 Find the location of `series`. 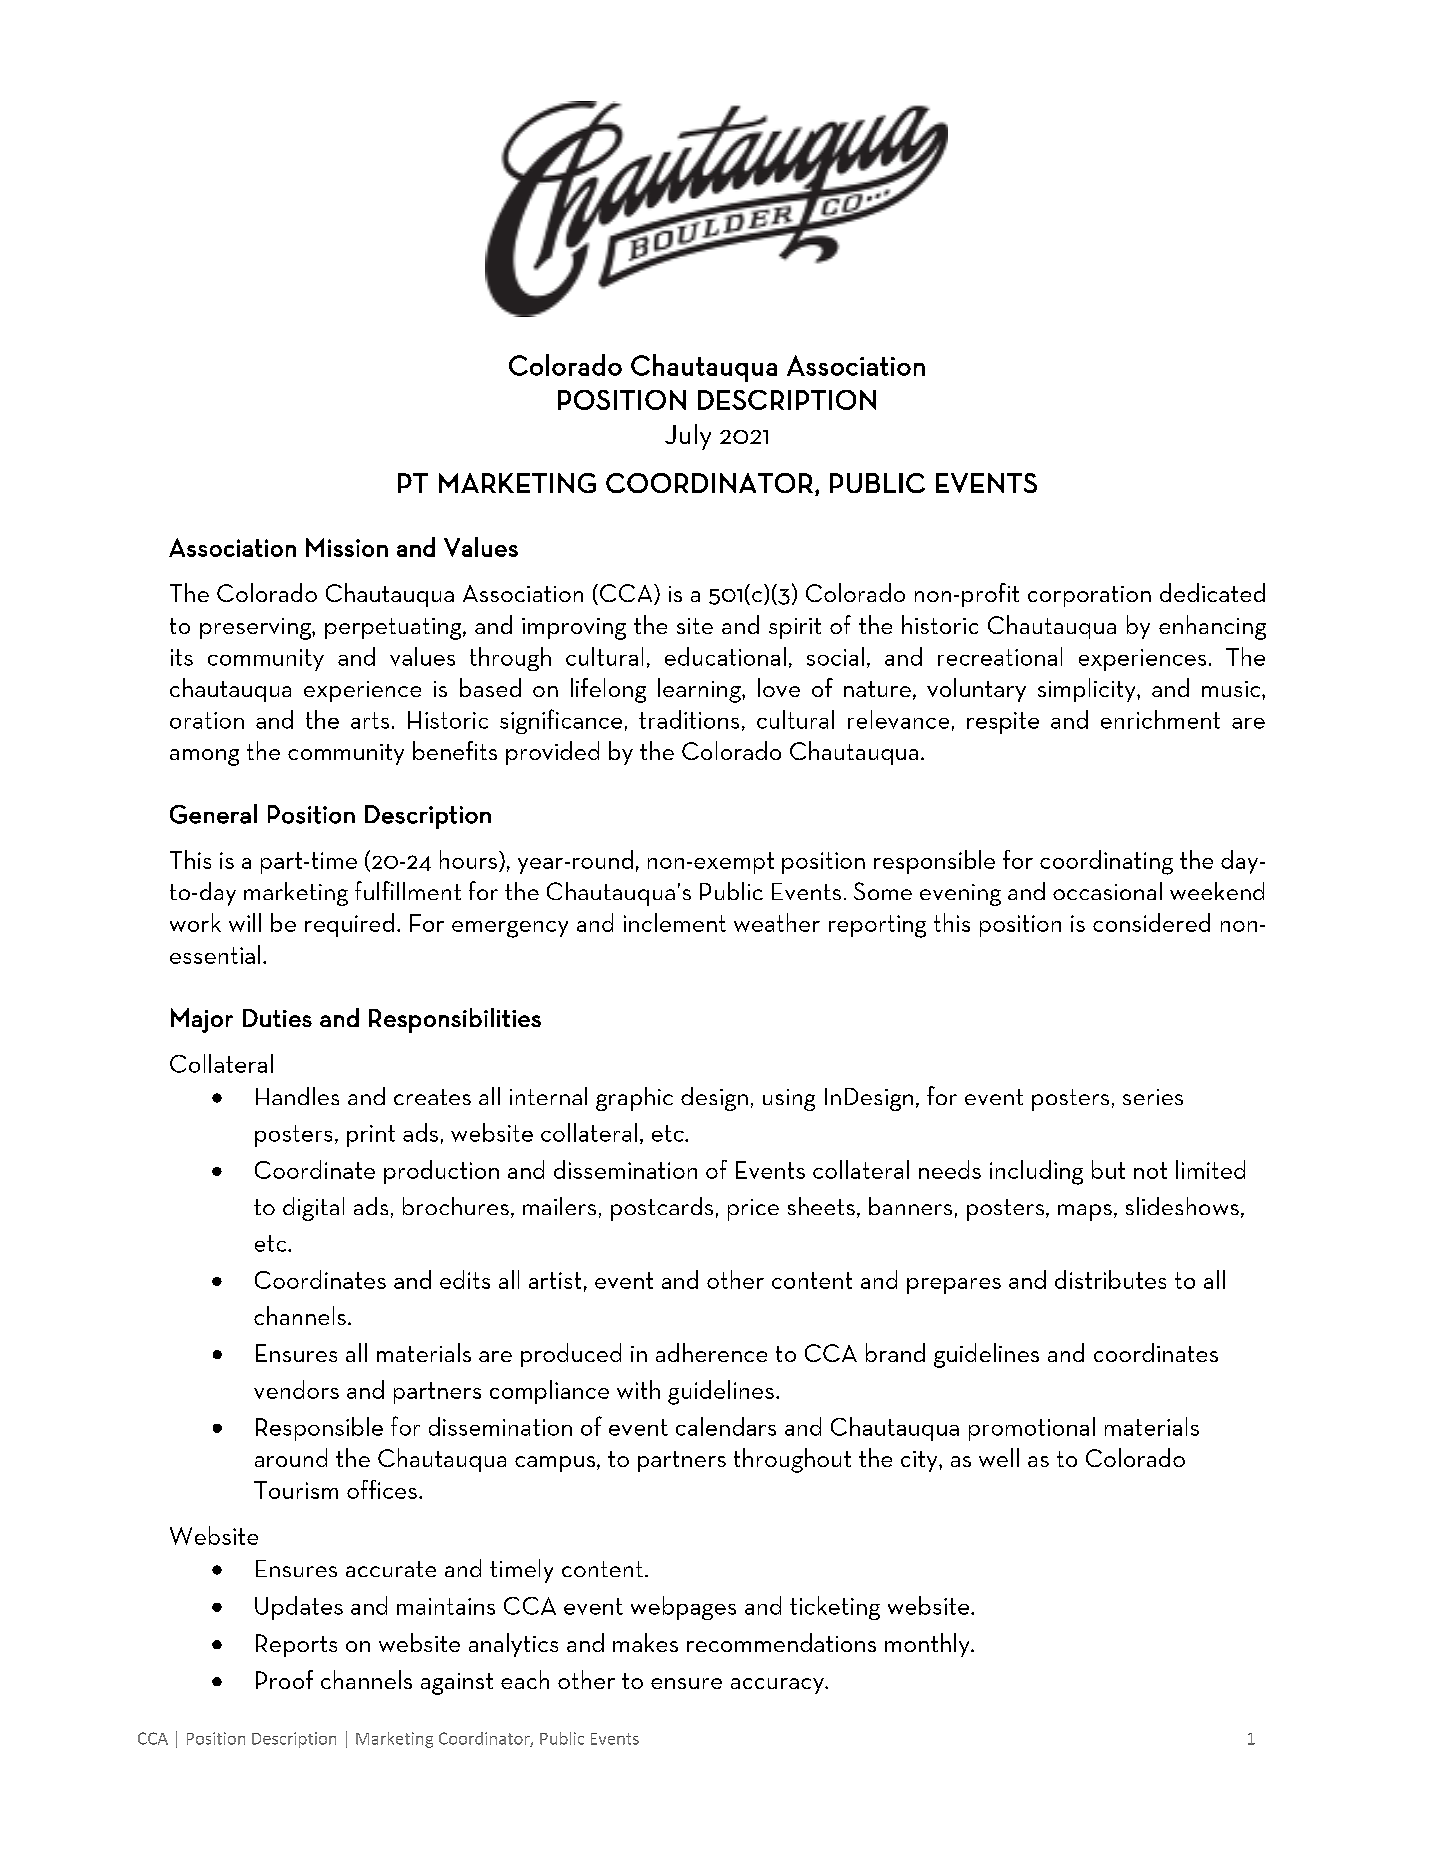

series is located at coordinates (1153, 1097).
